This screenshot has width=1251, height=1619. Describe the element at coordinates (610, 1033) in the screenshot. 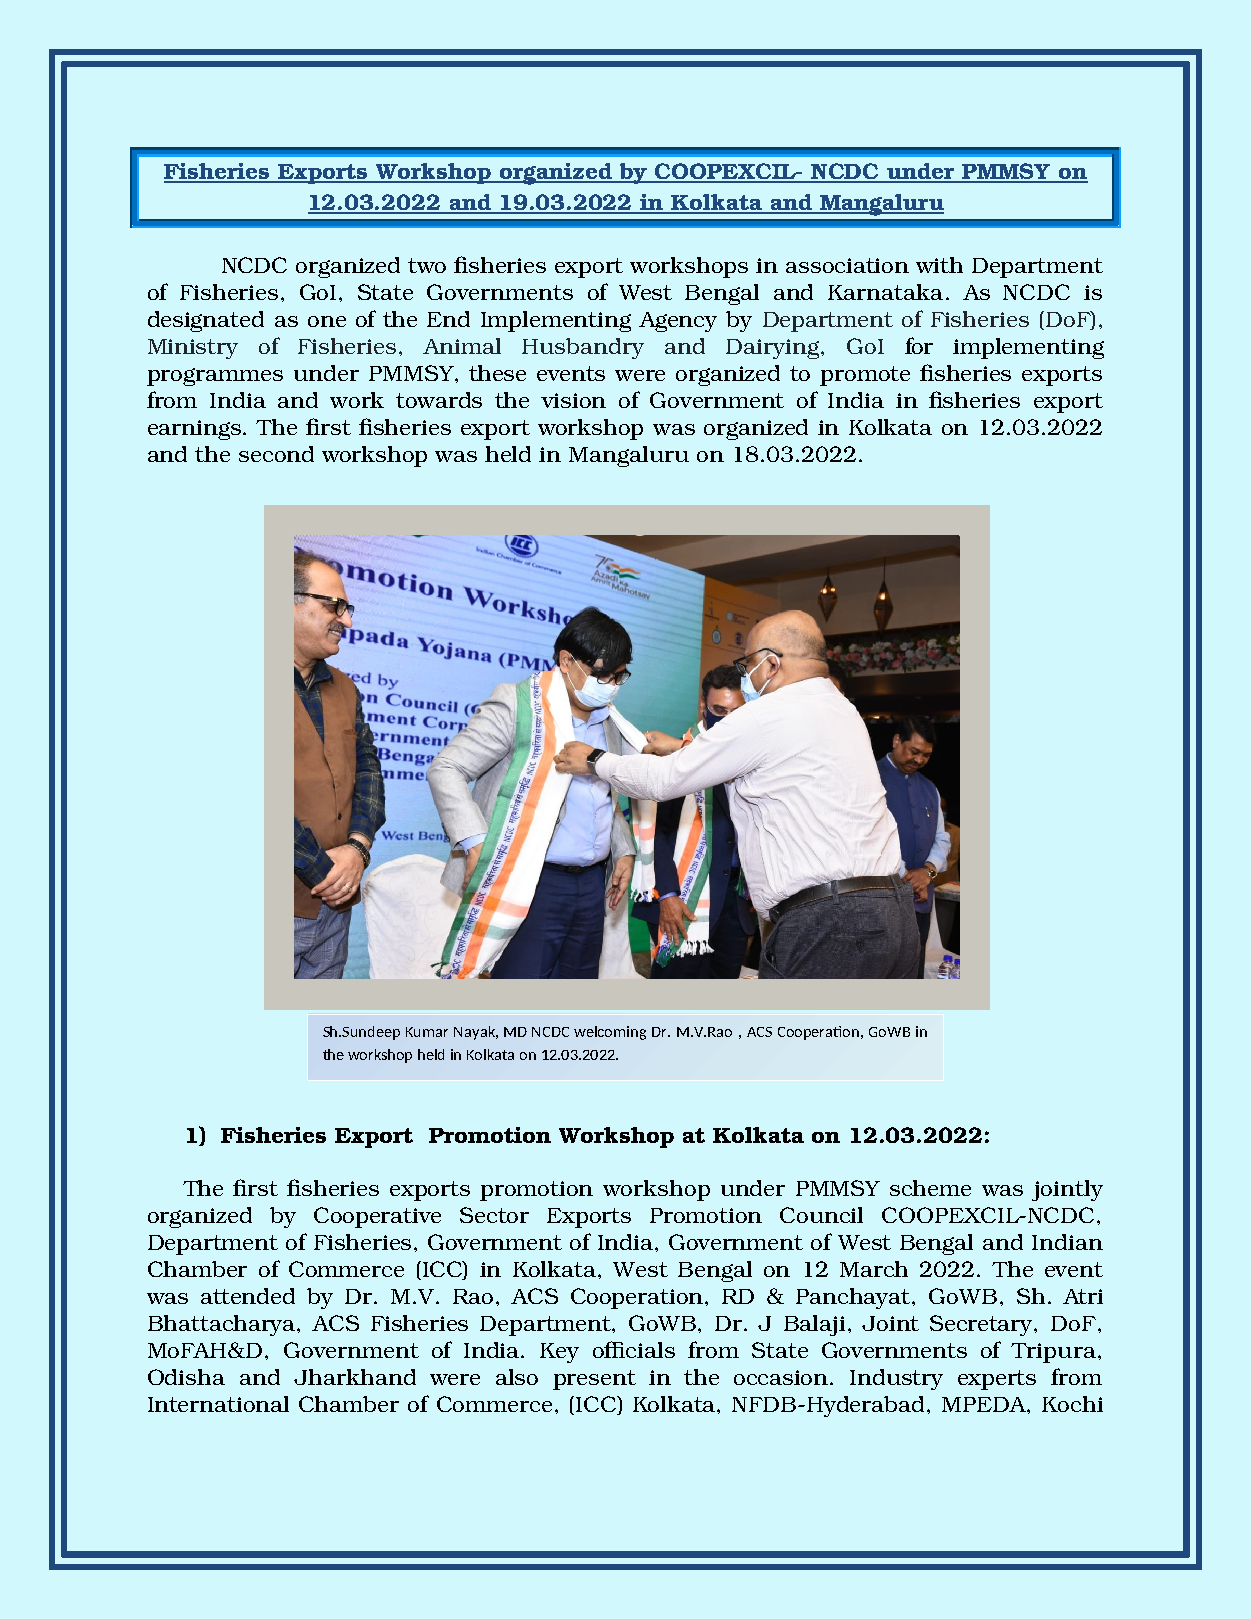

I see `welcoming` at that location.
